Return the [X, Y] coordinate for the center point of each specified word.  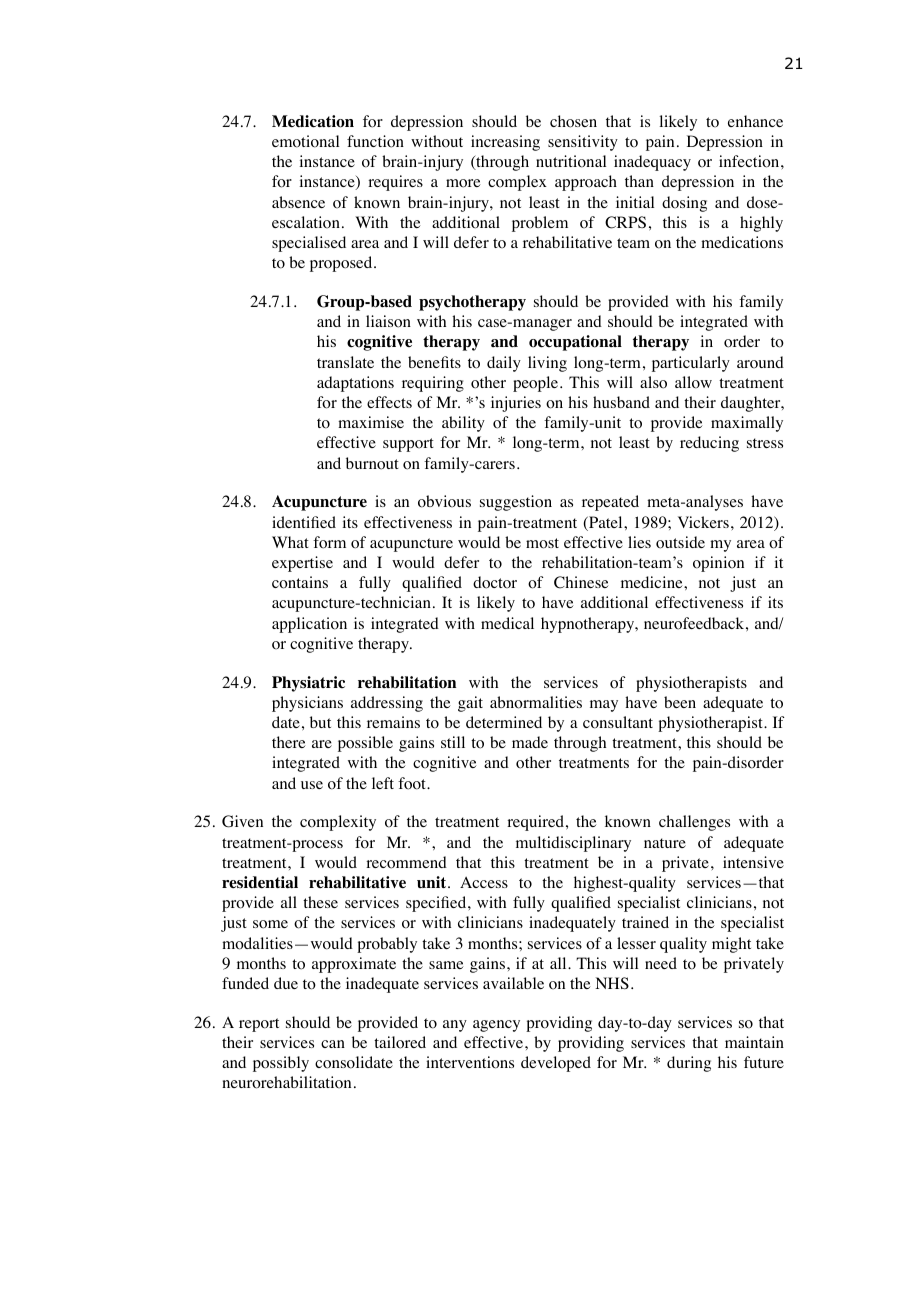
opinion [718, 564]
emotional [305, 141]
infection [750, 161]
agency [496, 1026]
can [333, 1044]
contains [300, 582]
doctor [495, 582]
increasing [505, 143]
